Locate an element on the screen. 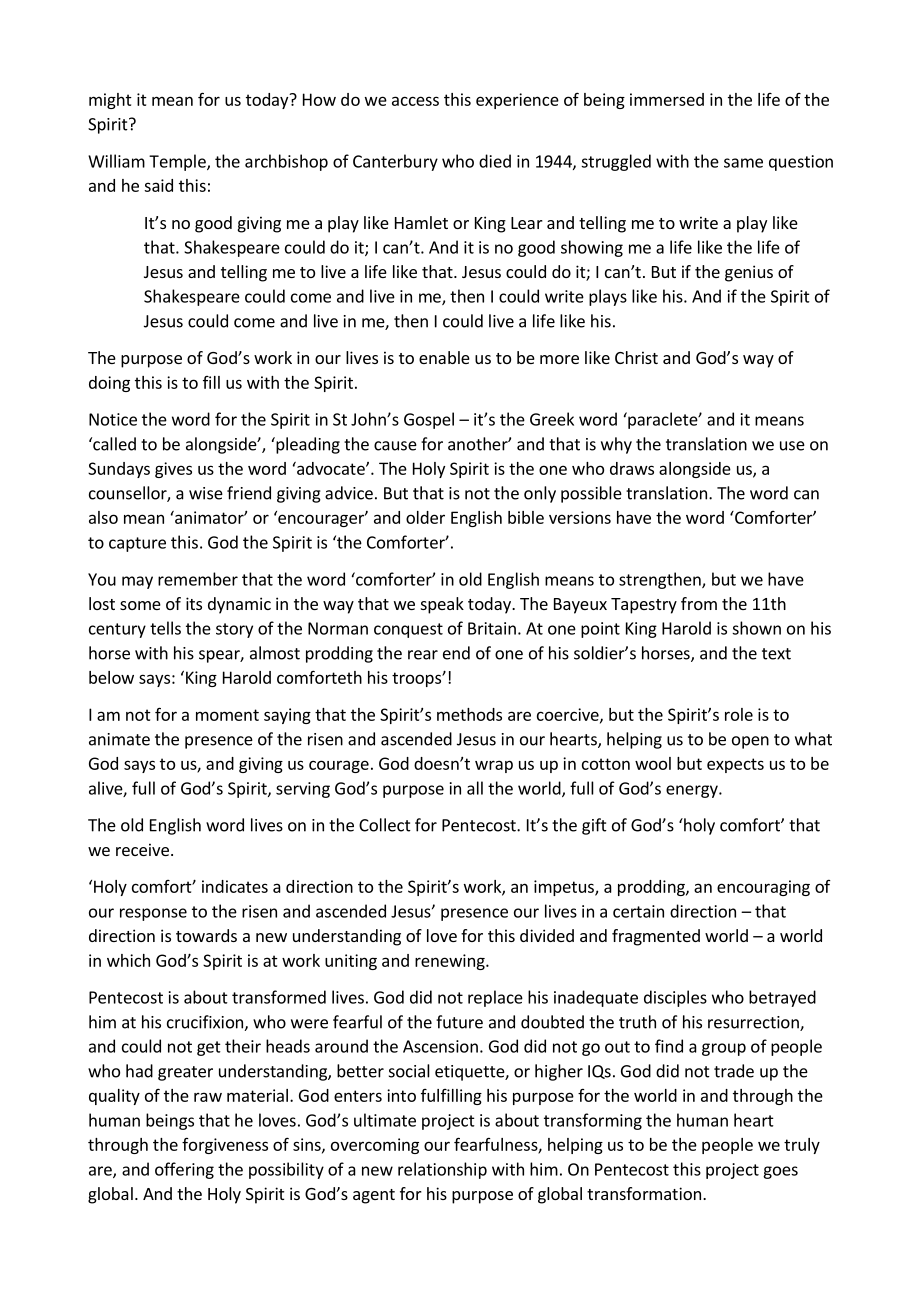 The width and height of the screenshot is (924, 1308). from is located at coordinates (699, 603).
